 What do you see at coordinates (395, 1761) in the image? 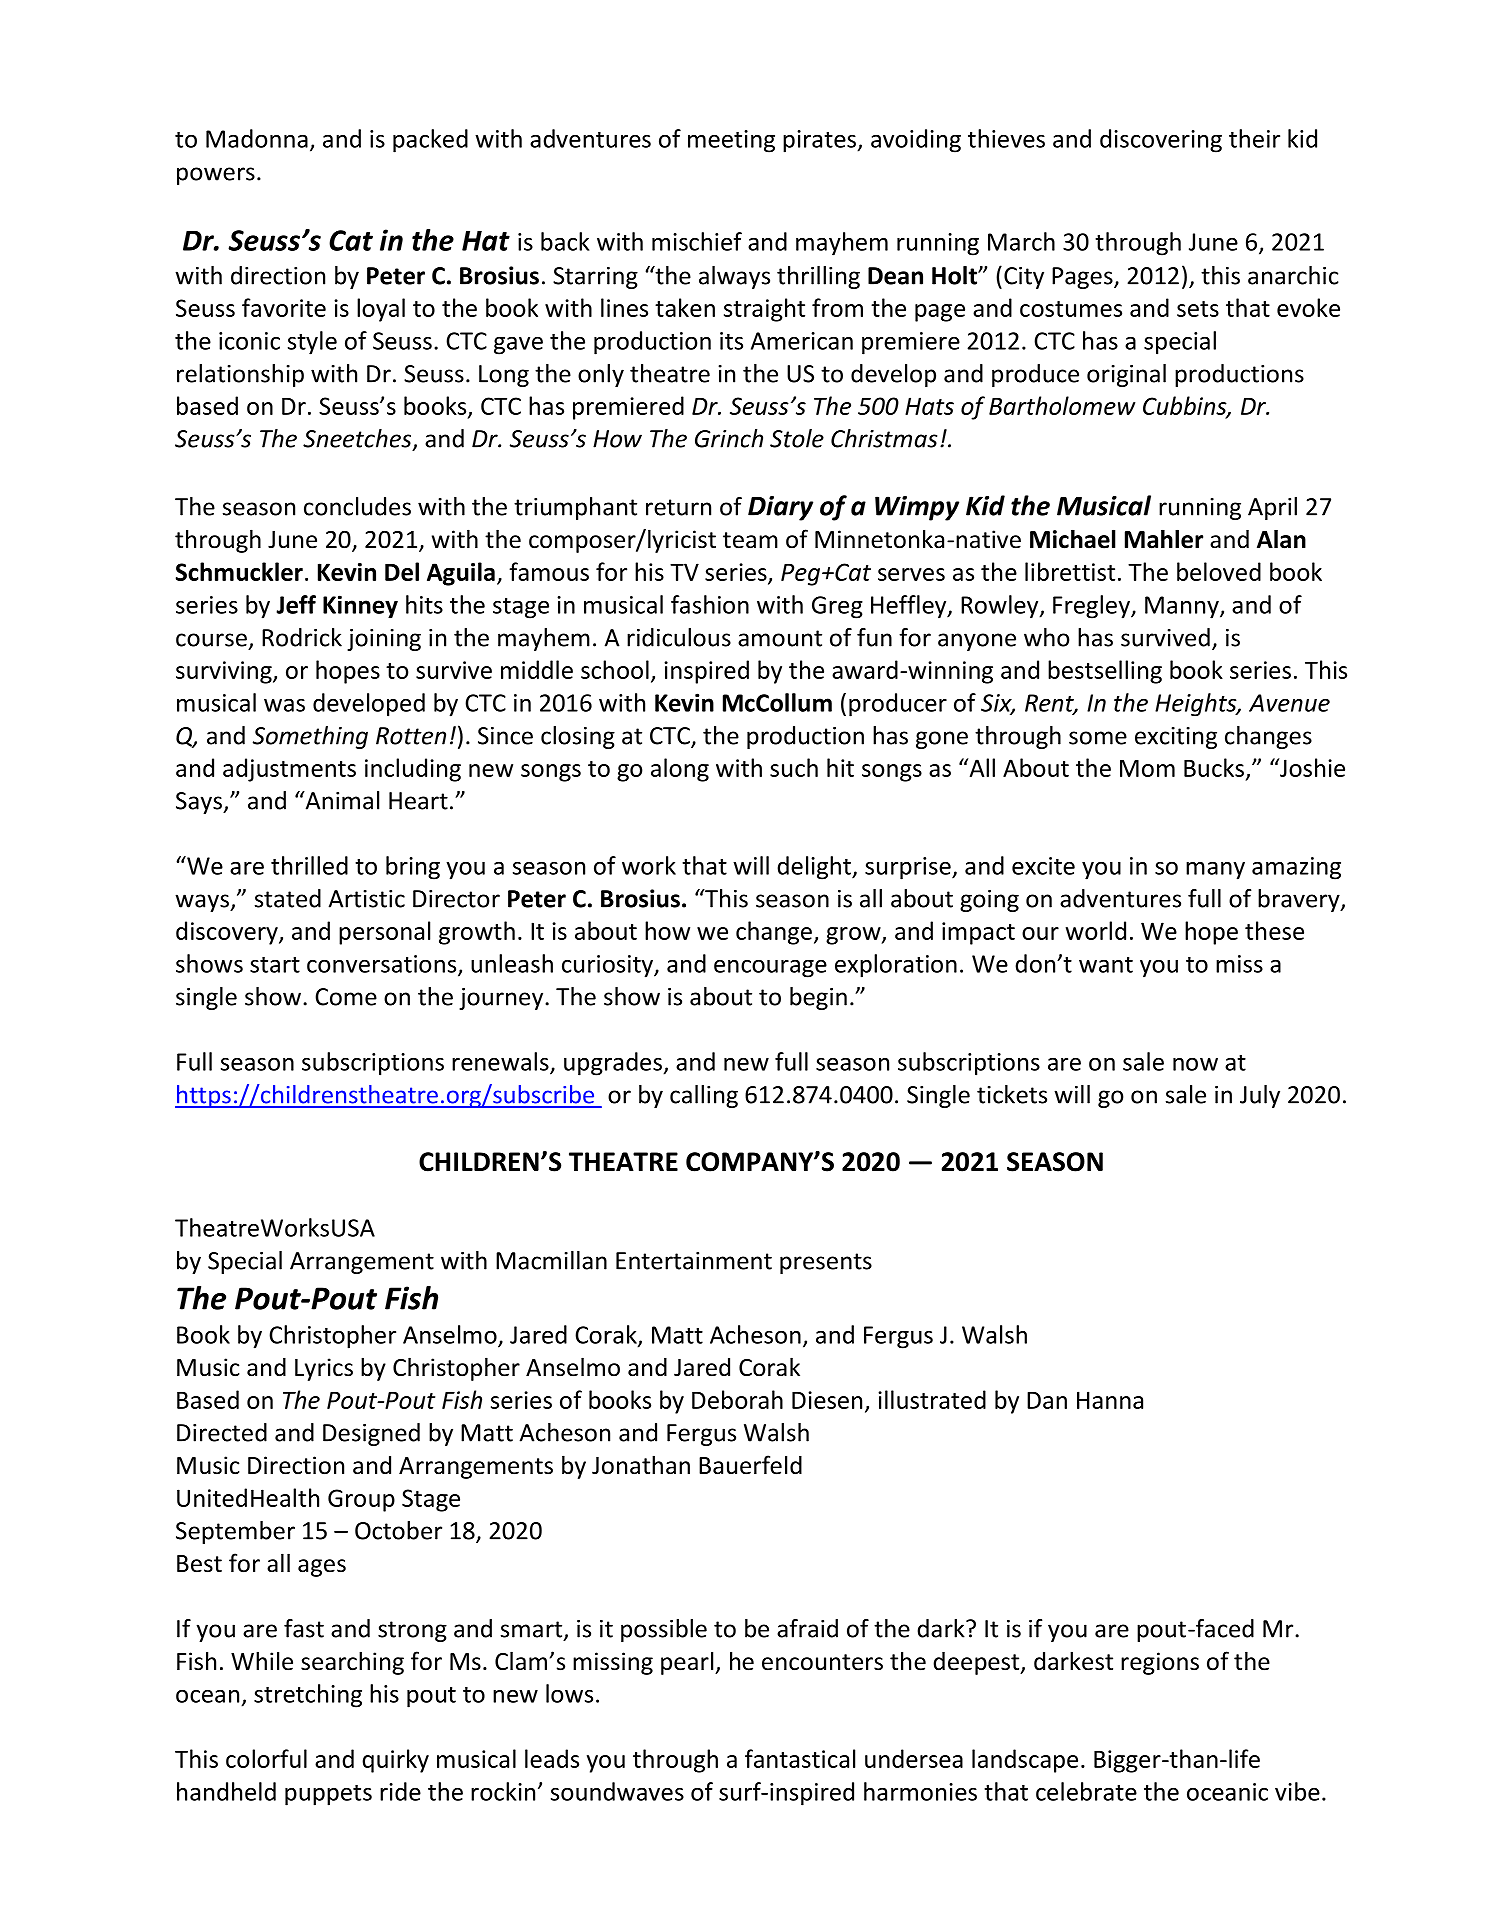
I see `quirky` at bounding box center [395, 1761].
